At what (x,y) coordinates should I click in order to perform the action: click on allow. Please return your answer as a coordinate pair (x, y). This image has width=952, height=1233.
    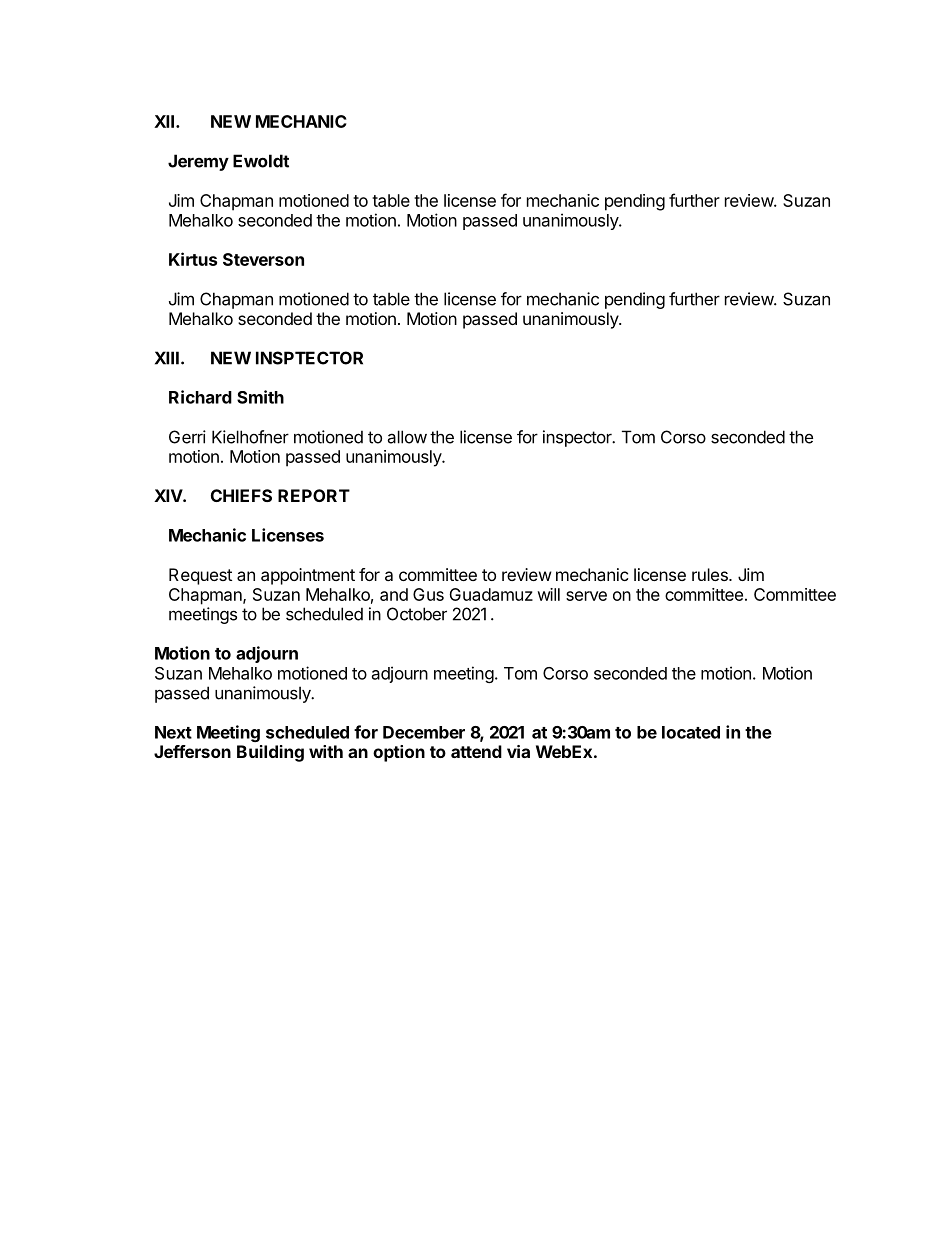
    Looking at the image, I should click on (407, 437).
